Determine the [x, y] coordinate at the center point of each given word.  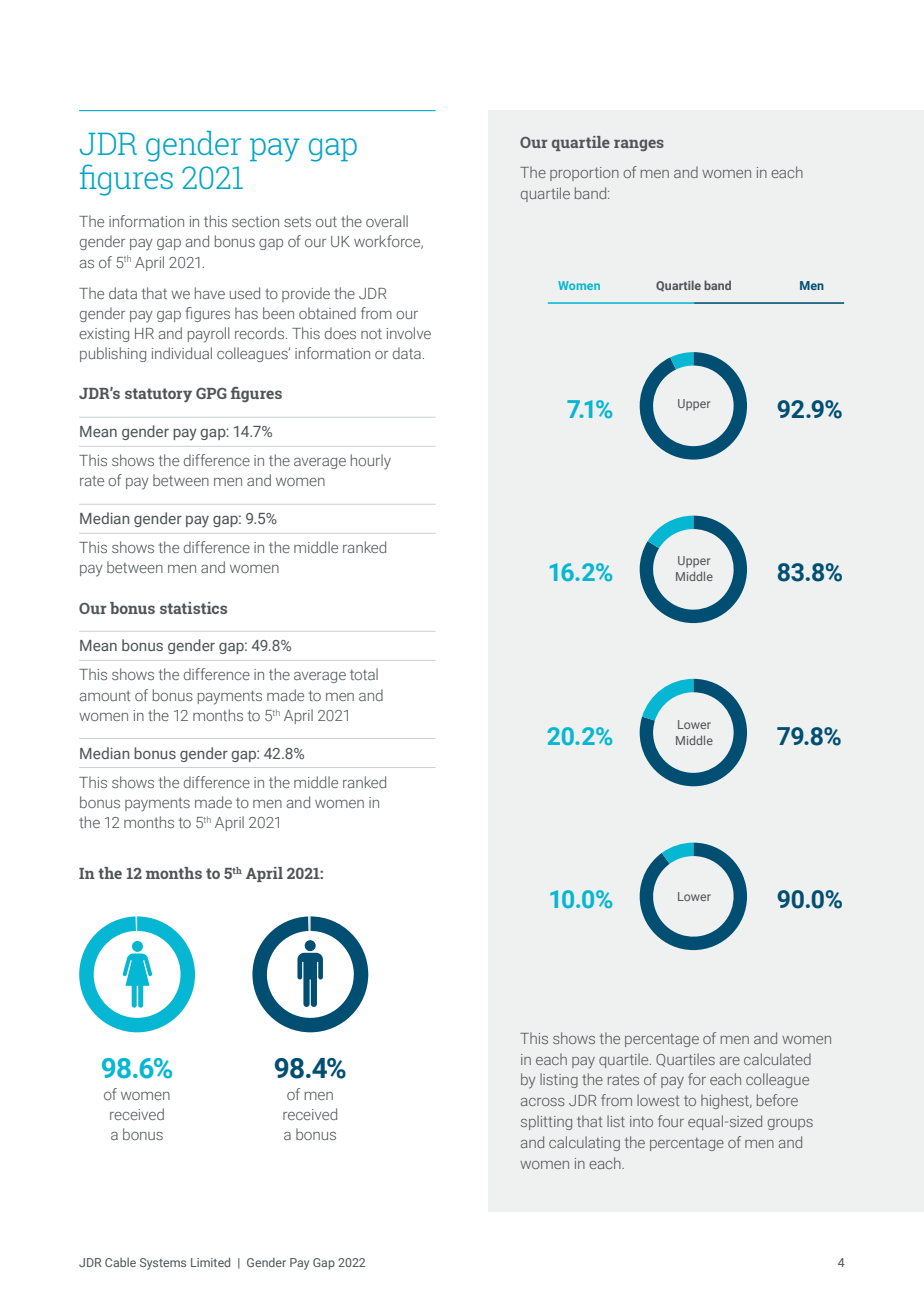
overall [387, 221]
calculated [777, 1059]
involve [409, 333]
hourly [371, 462]
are [730, 1061]
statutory [158, 395]
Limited [210, 1262]
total [364, 674]
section [255, 221]
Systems [163, 1264]
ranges [639, 145]
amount [105, 695]
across [543, 1102]
